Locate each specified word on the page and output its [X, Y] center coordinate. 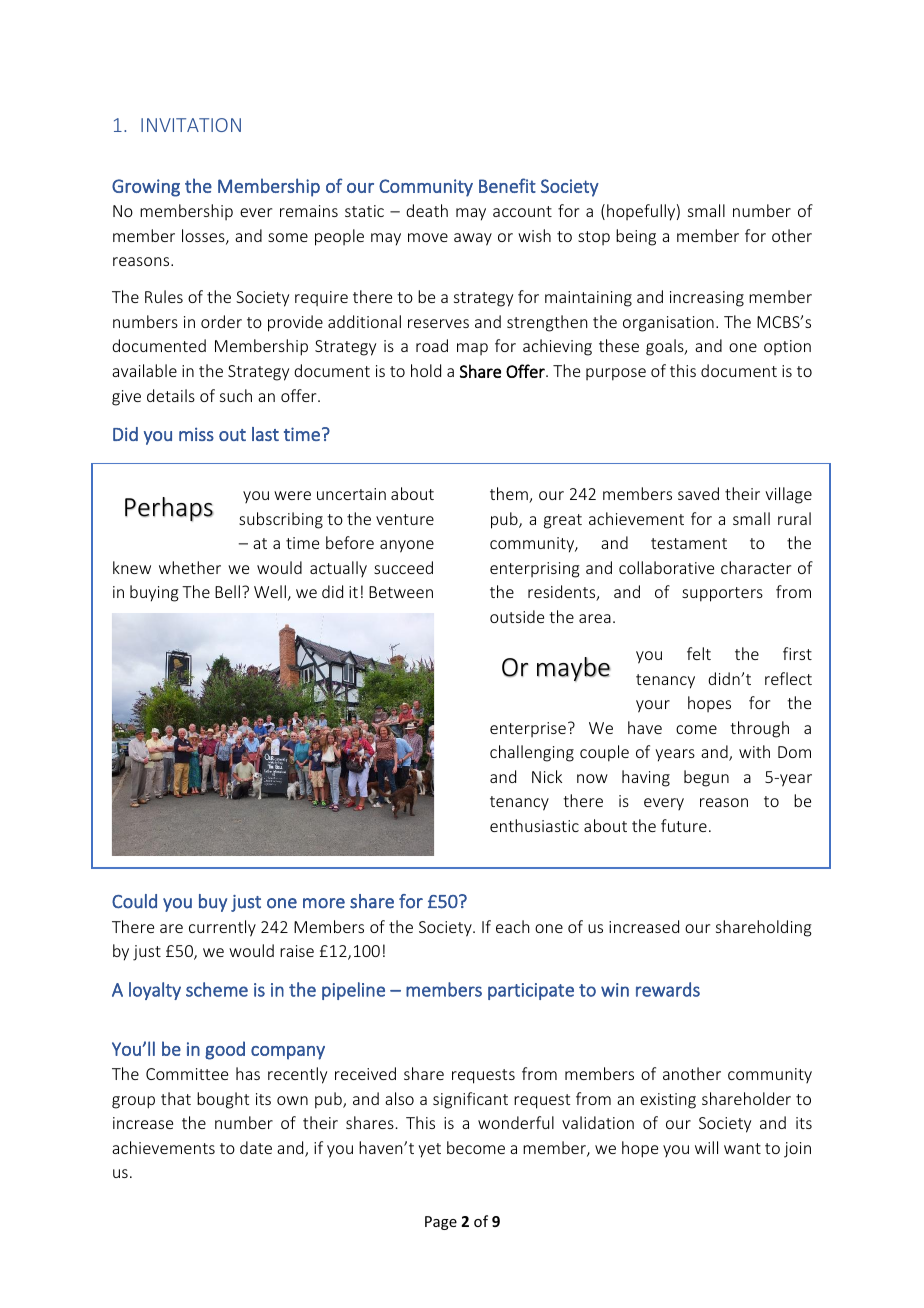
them [510, 495]
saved [698, 493]
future [684, 825]
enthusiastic [534, 825]
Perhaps [169, 509]
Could [134, 901]
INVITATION [191, 125]
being [636, 237]
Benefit [507, 185]
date [256, 1147]
